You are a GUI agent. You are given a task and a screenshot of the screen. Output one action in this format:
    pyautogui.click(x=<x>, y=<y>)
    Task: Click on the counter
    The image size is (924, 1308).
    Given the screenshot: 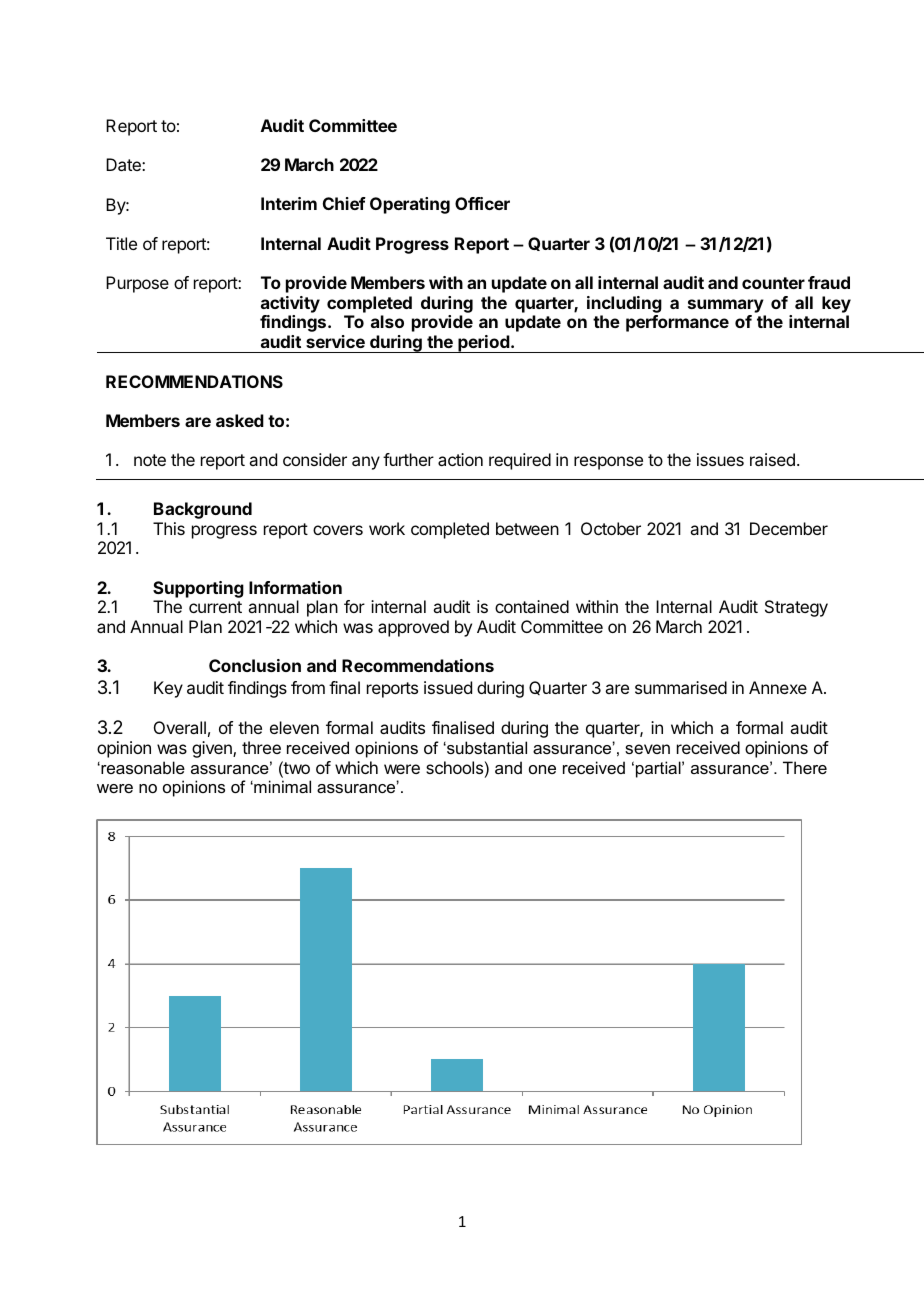 What is the action you would take?
    pyautogui.click(x=773, y=283)
